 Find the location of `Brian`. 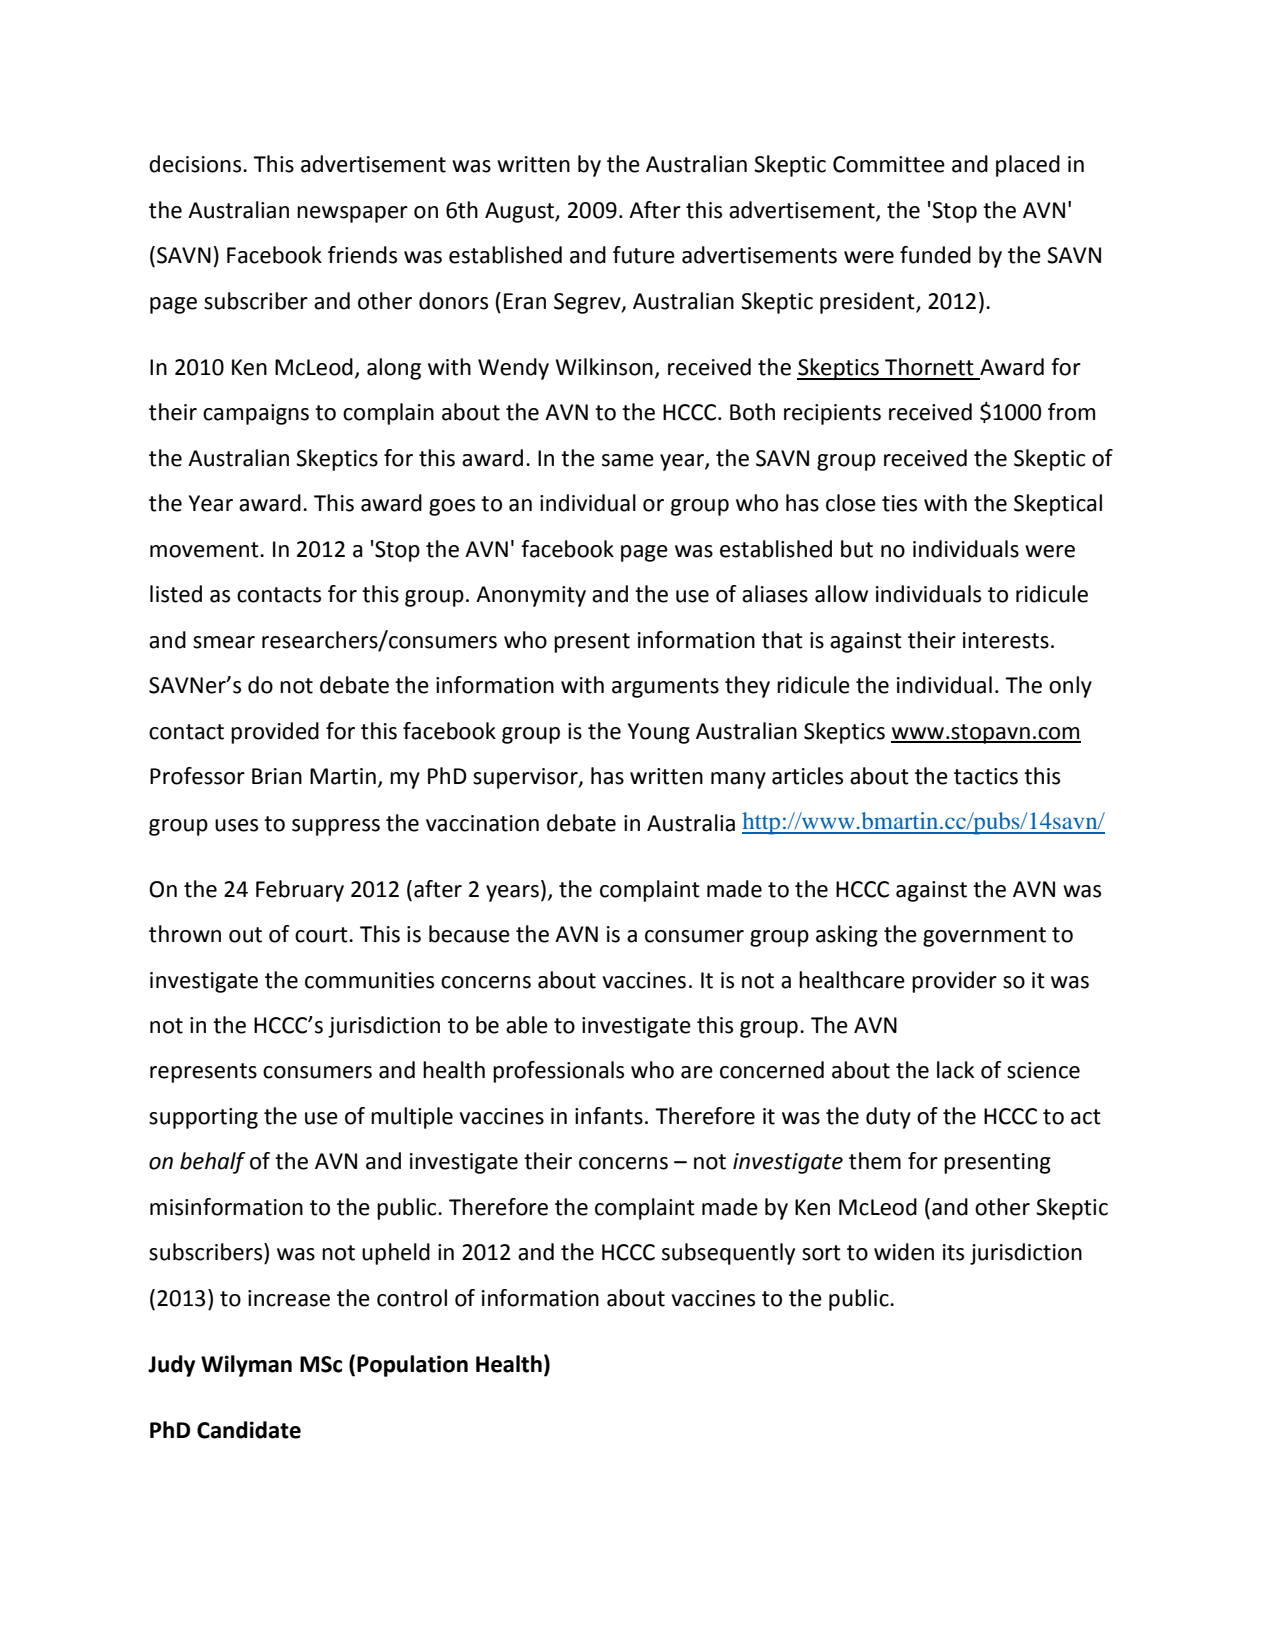

Brian is located at coordinates (277, 776).
